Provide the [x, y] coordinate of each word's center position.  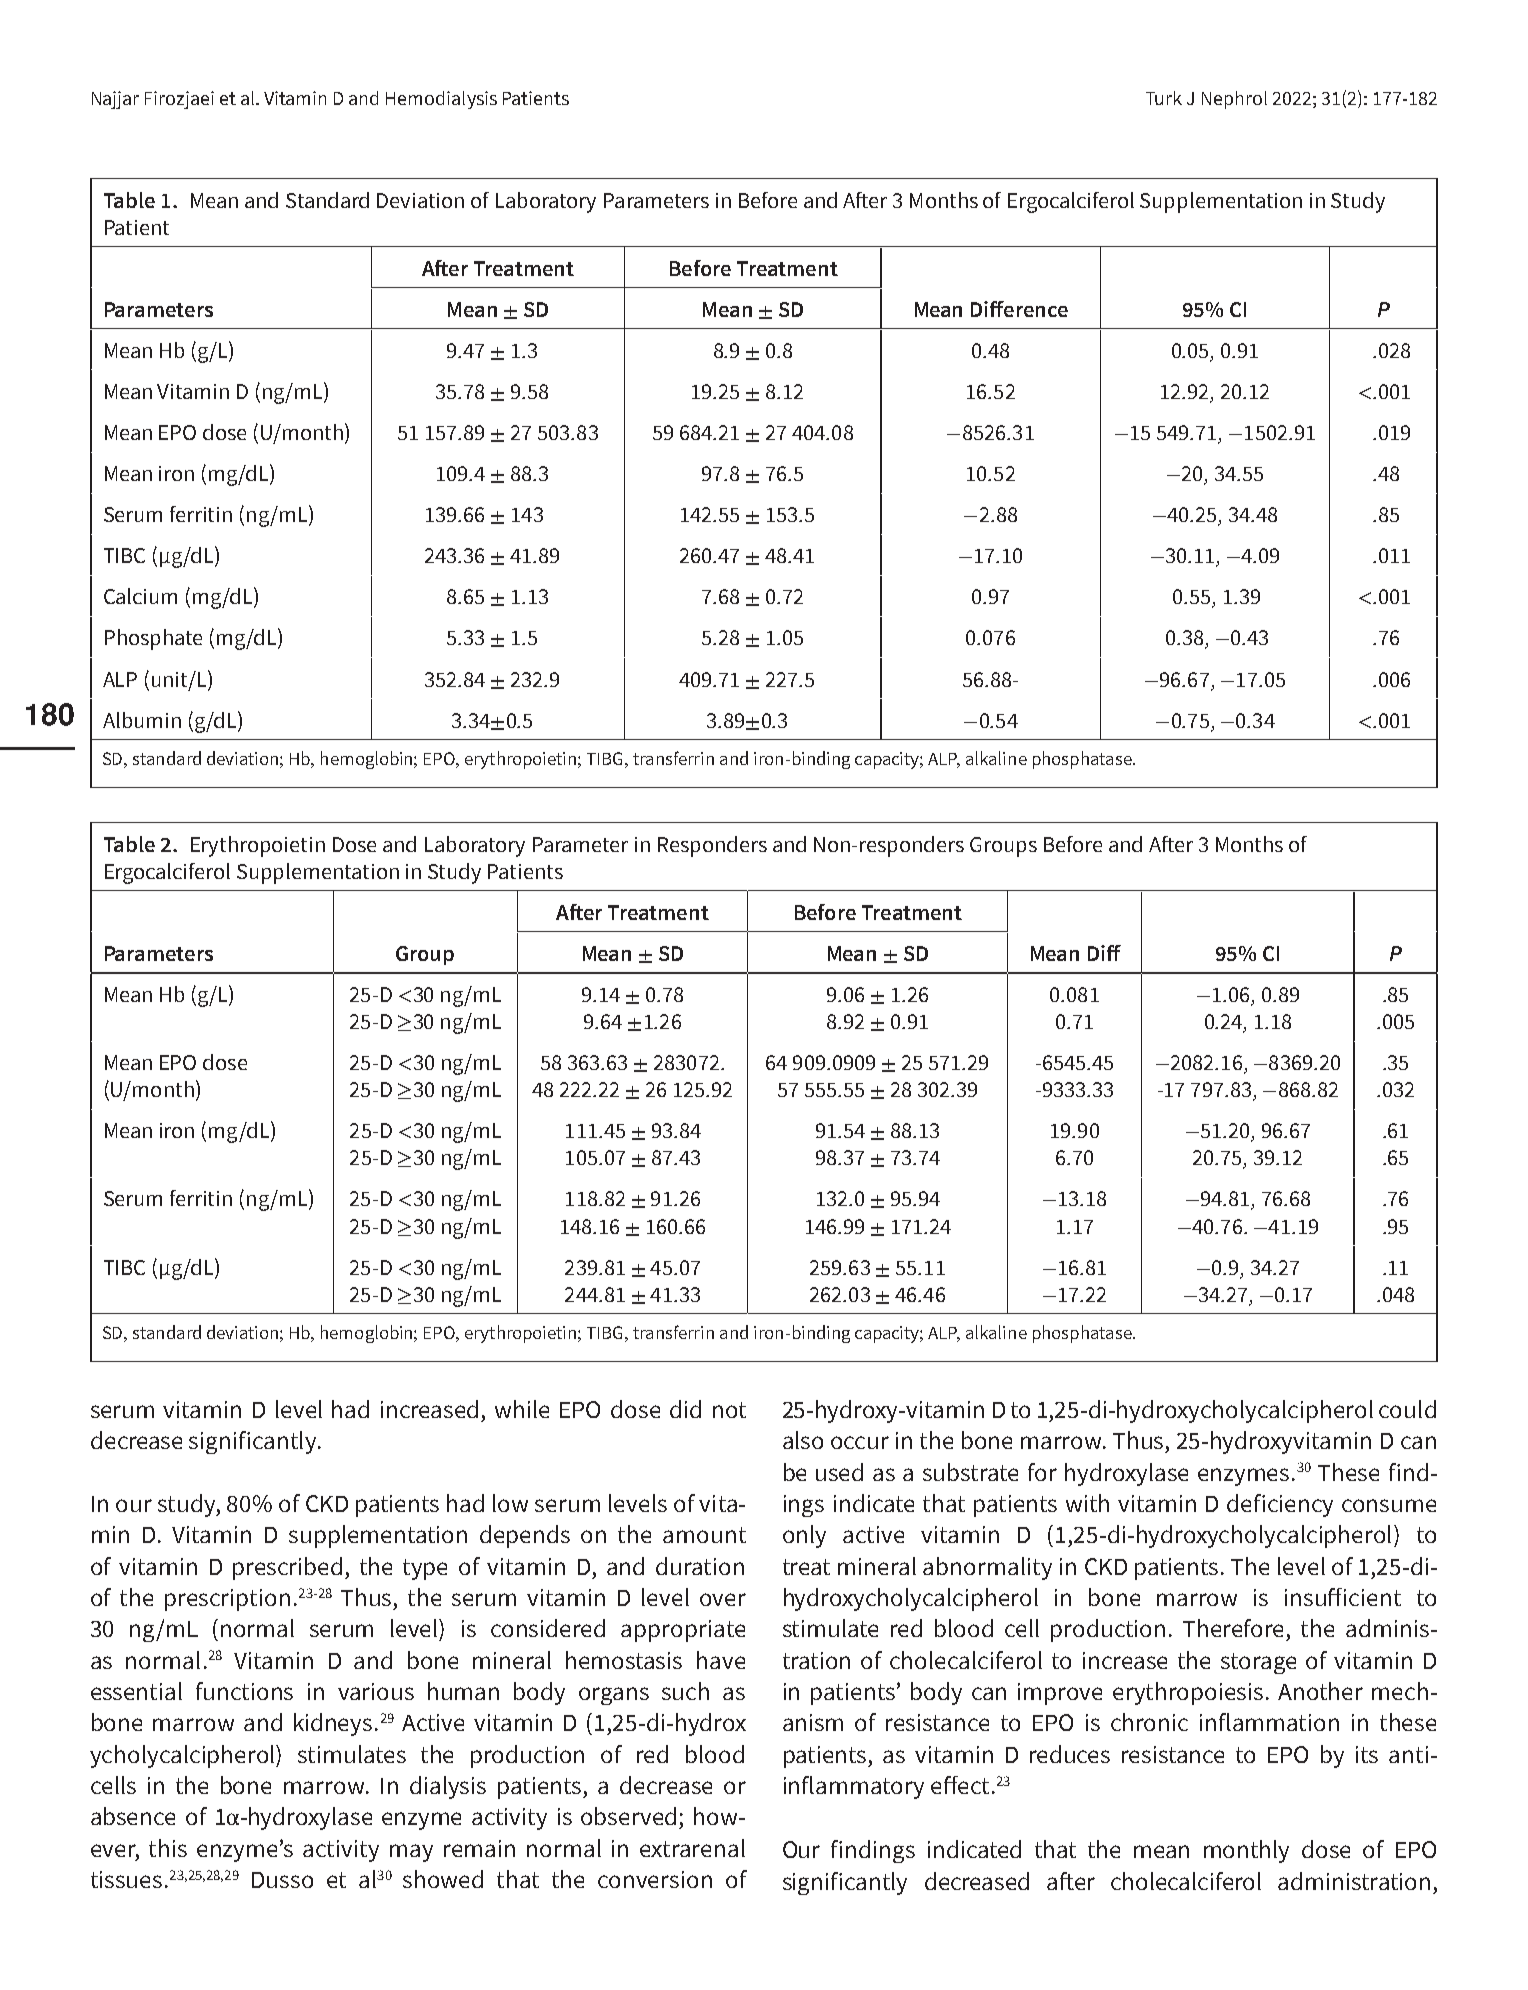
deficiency [1280, 1505]
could [1407, 1409]
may [411, 1853]
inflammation [1269, 1722]
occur [860, 1442]
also [803, 1440]
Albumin [142, 720]
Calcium [140, 596]
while [522, 1409]
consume [1389, 1505]
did [685, 1409]
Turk [1164, 98]
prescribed [287, 1568]
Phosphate [153, 639]
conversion [655, 1879]
